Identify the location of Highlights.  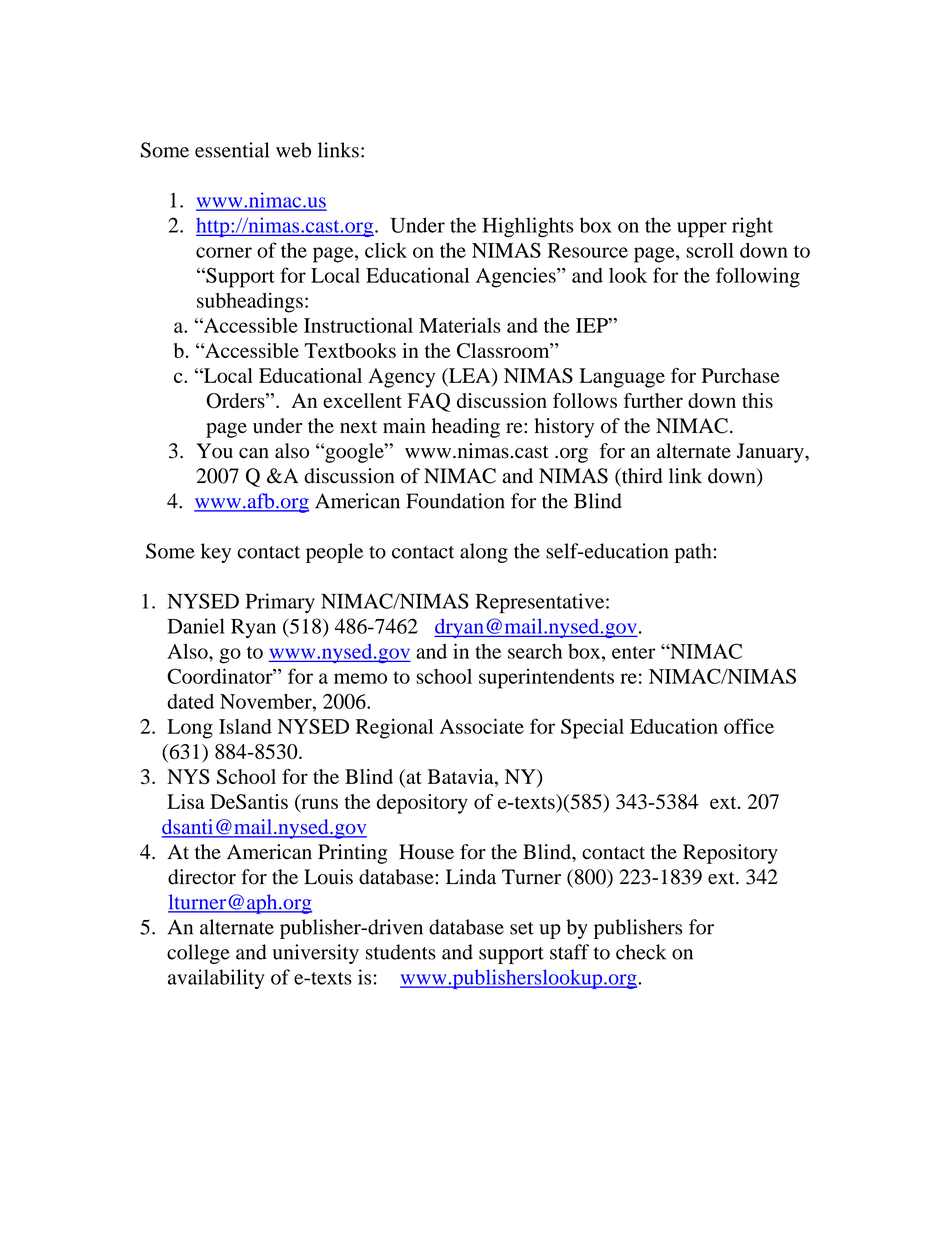
(527, 227).
